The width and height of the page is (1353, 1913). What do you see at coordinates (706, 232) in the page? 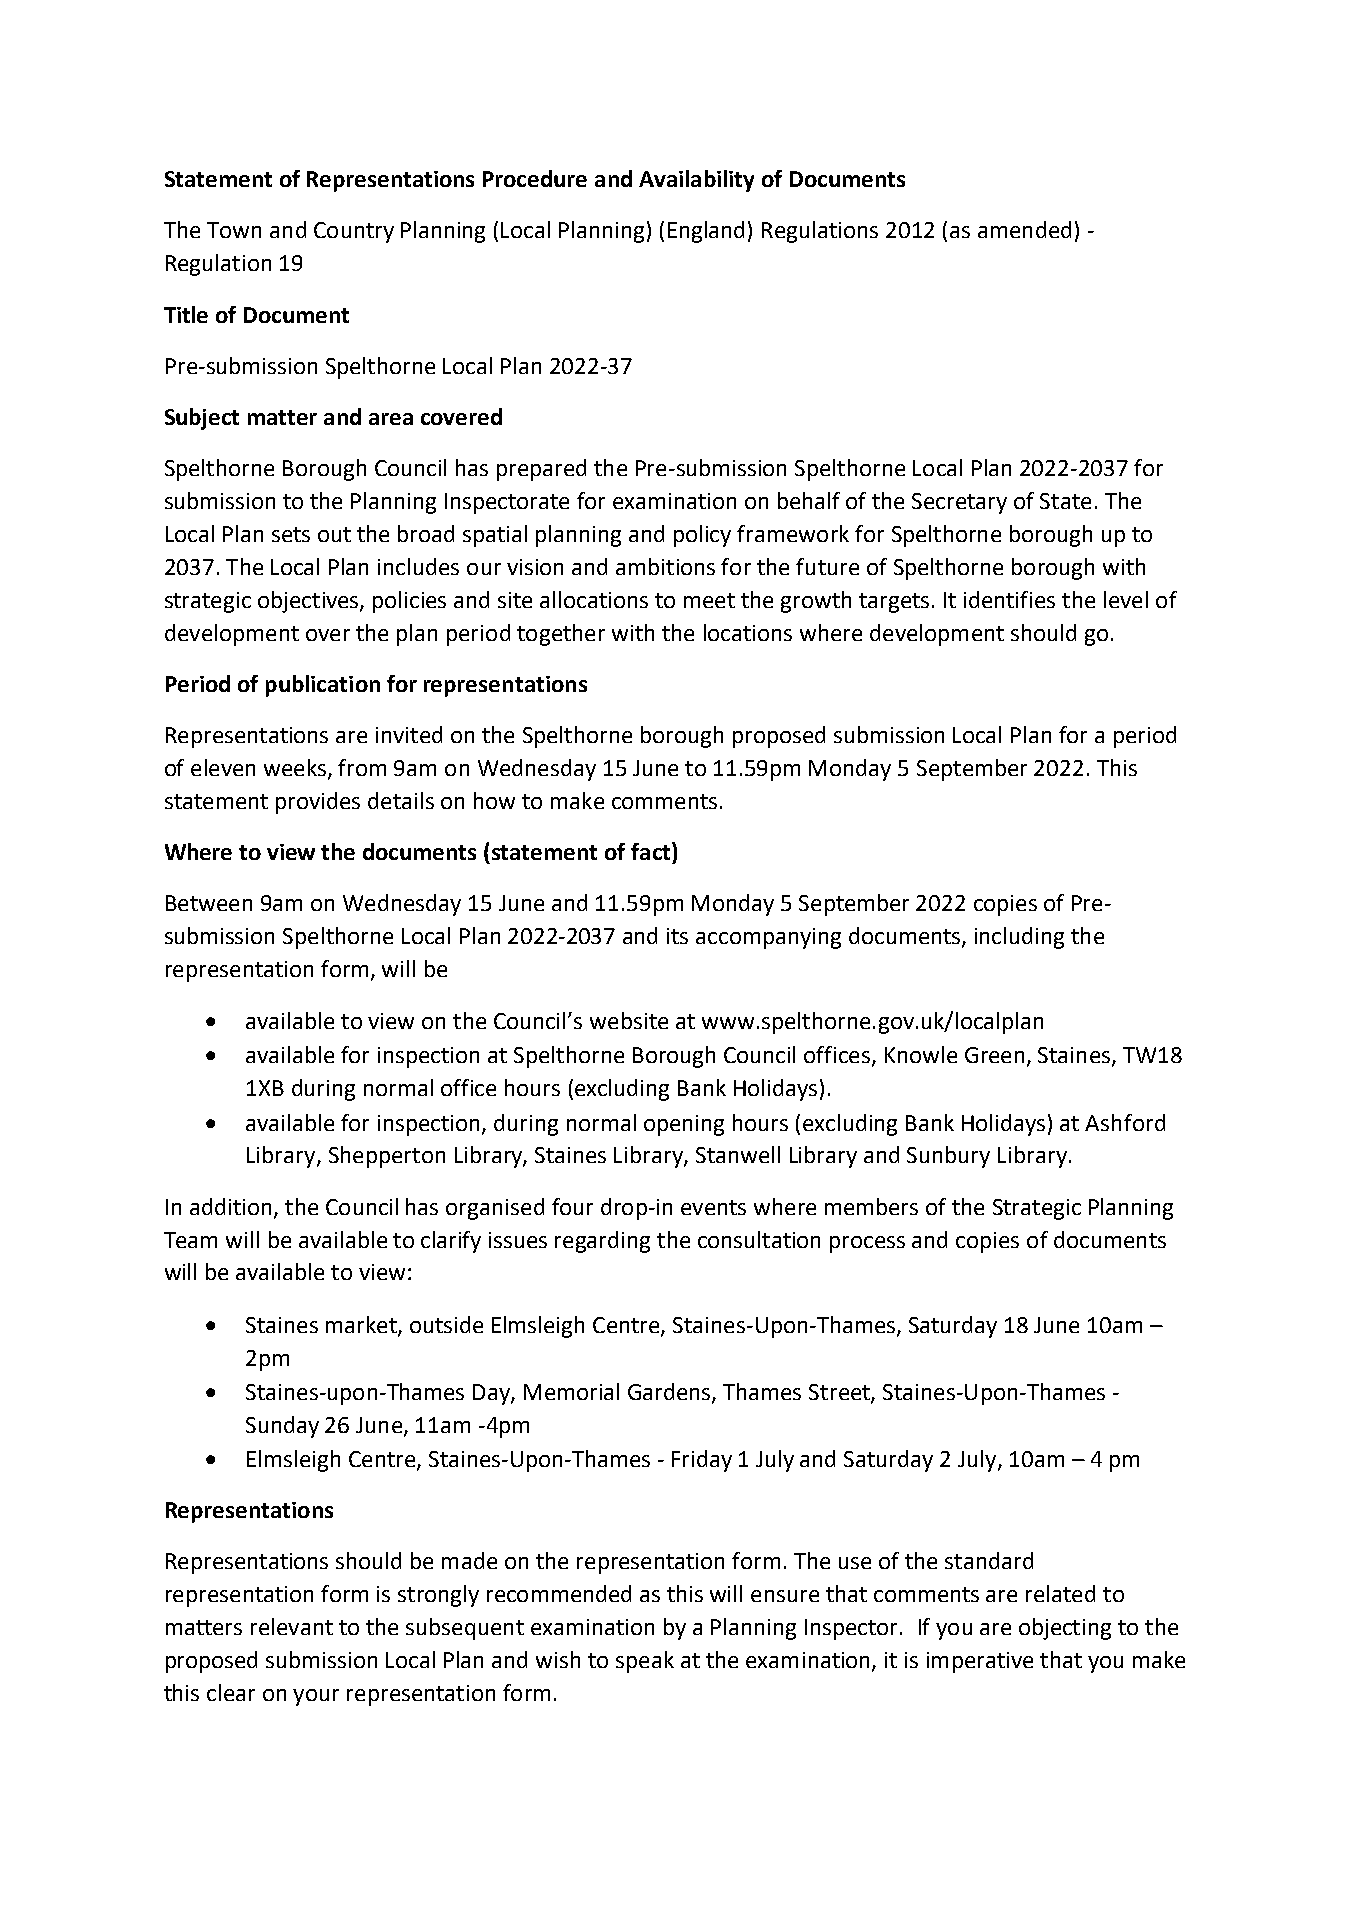
I see `England` at bounding box center [706, 232].
